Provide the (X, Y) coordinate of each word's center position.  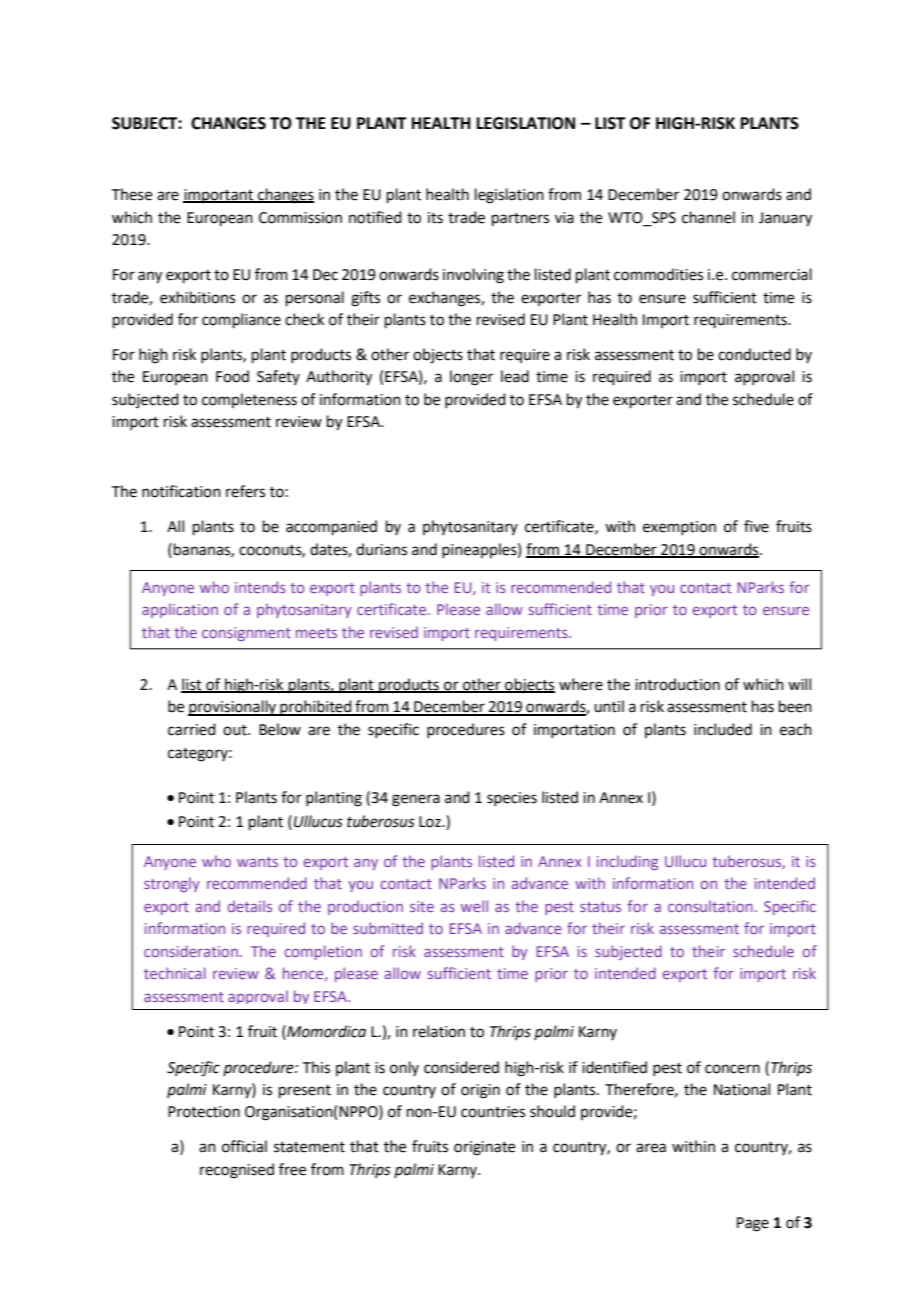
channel (708, 217)
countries (493, 1112)
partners (520, 219)
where (581, 684)
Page (753, 1224)
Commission (300, 218)
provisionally (233, 708)
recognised (237, 1171)
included (723, 729)
